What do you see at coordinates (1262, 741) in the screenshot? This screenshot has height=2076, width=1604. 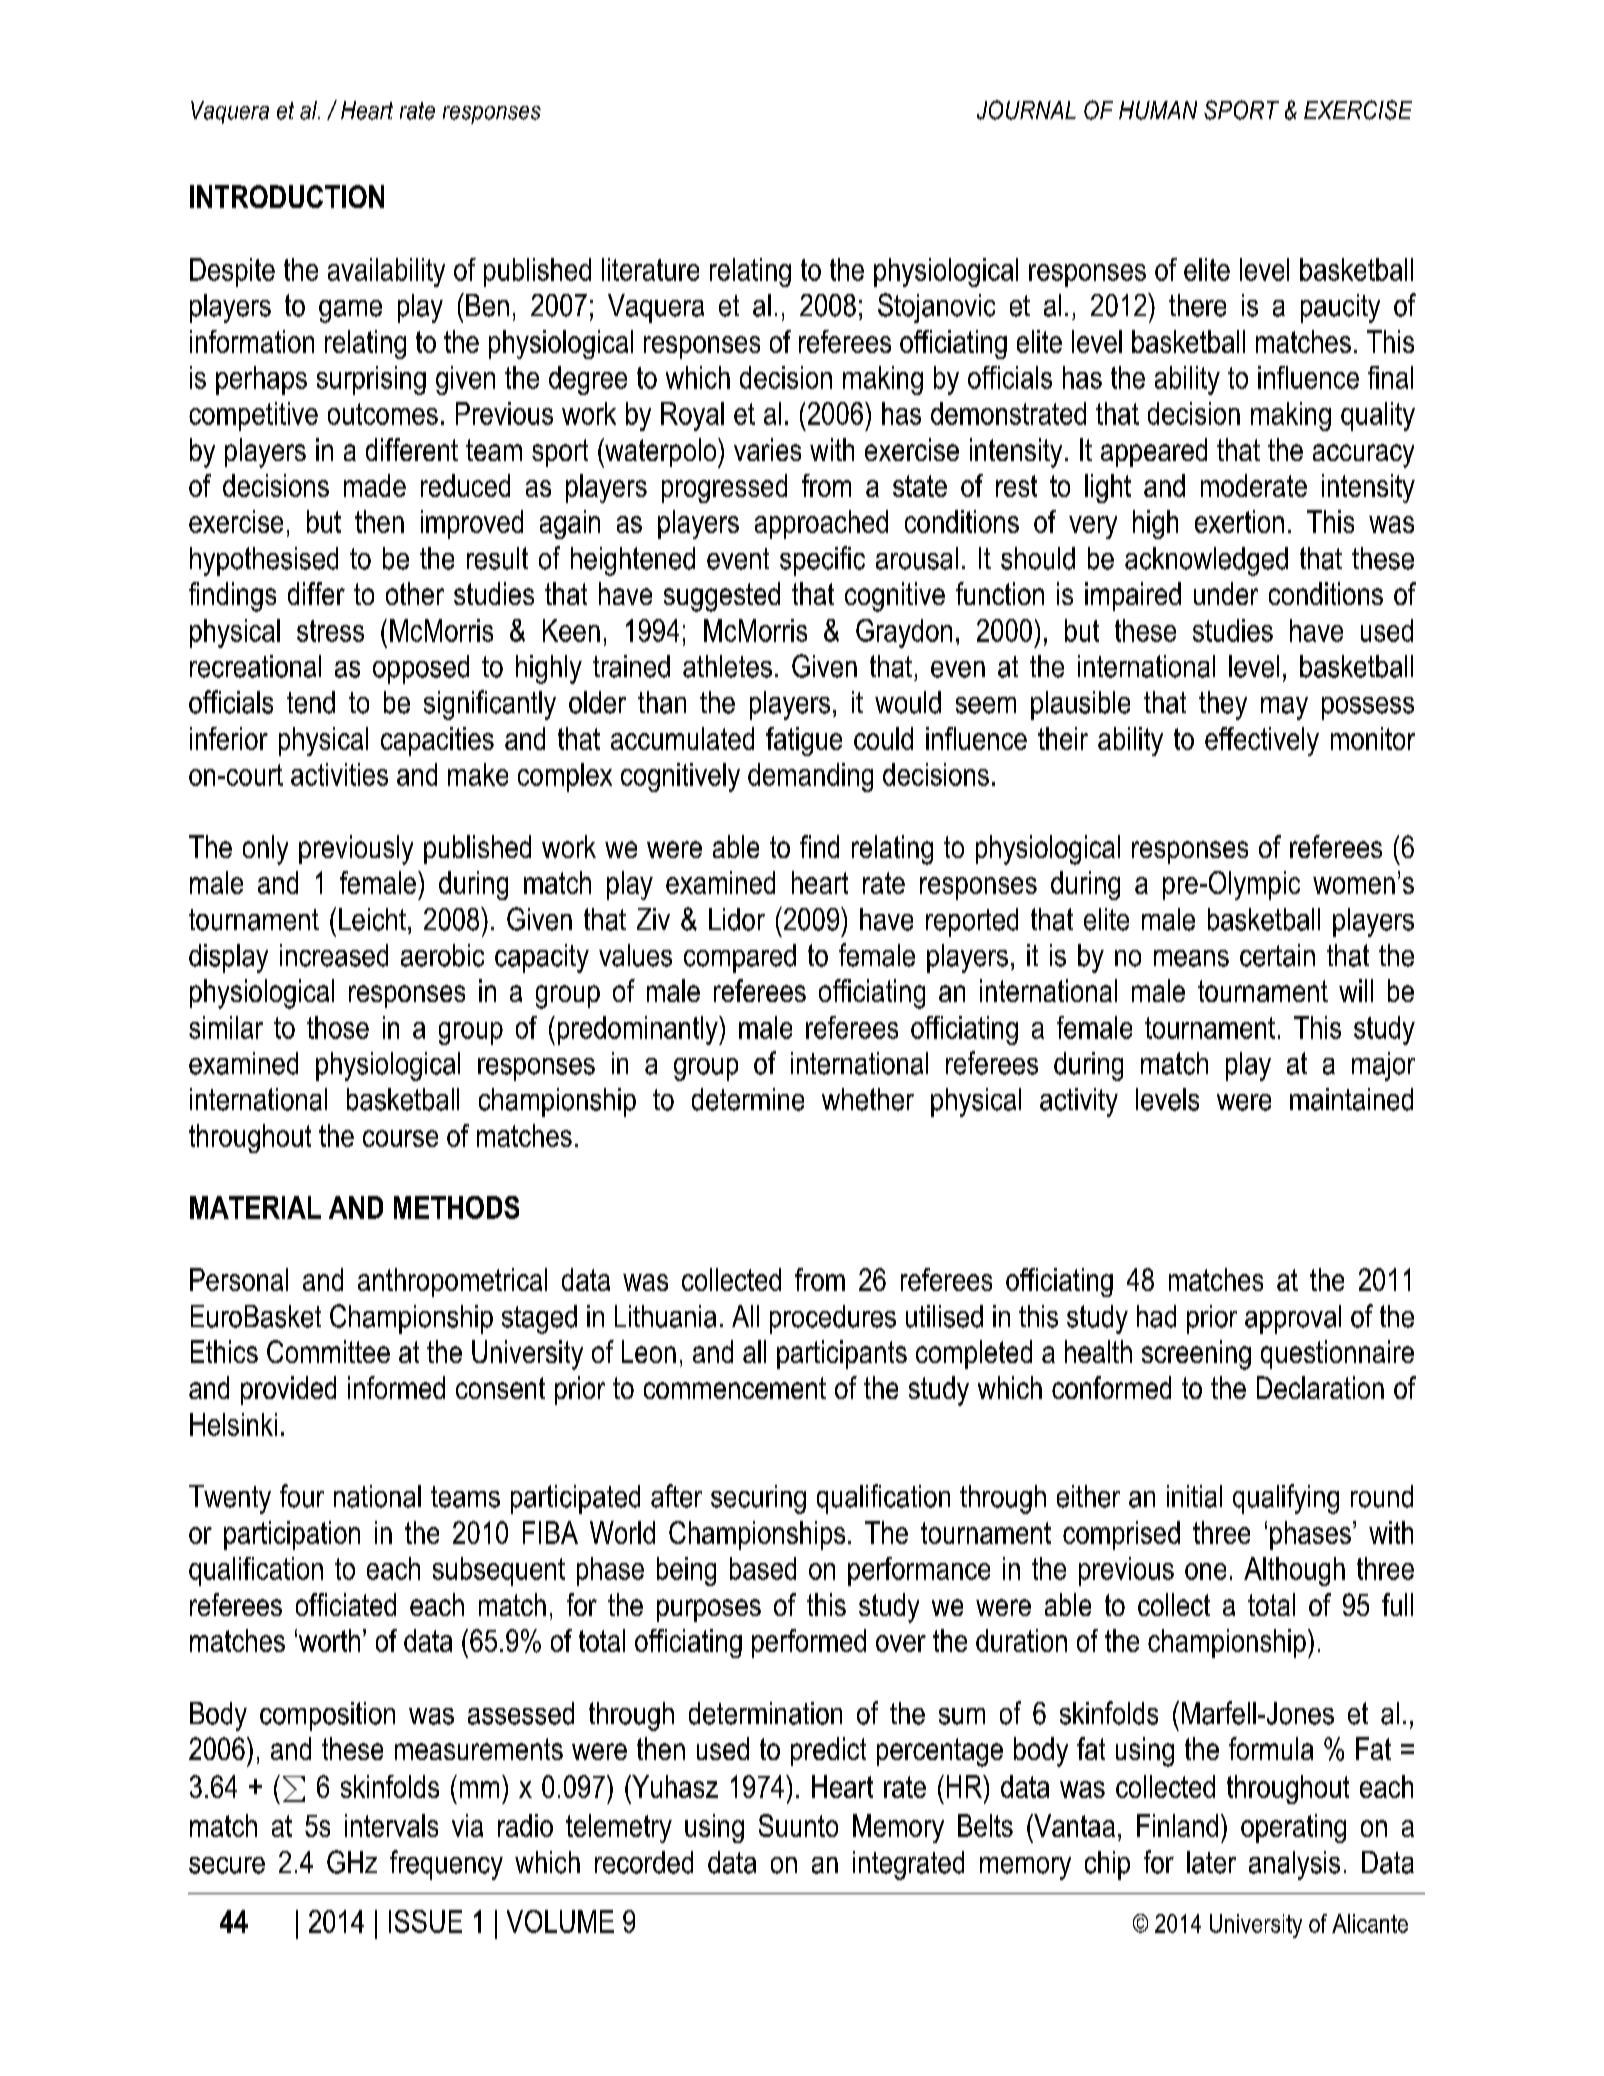 I see `effectively` at bounding box center [1262, 741].
